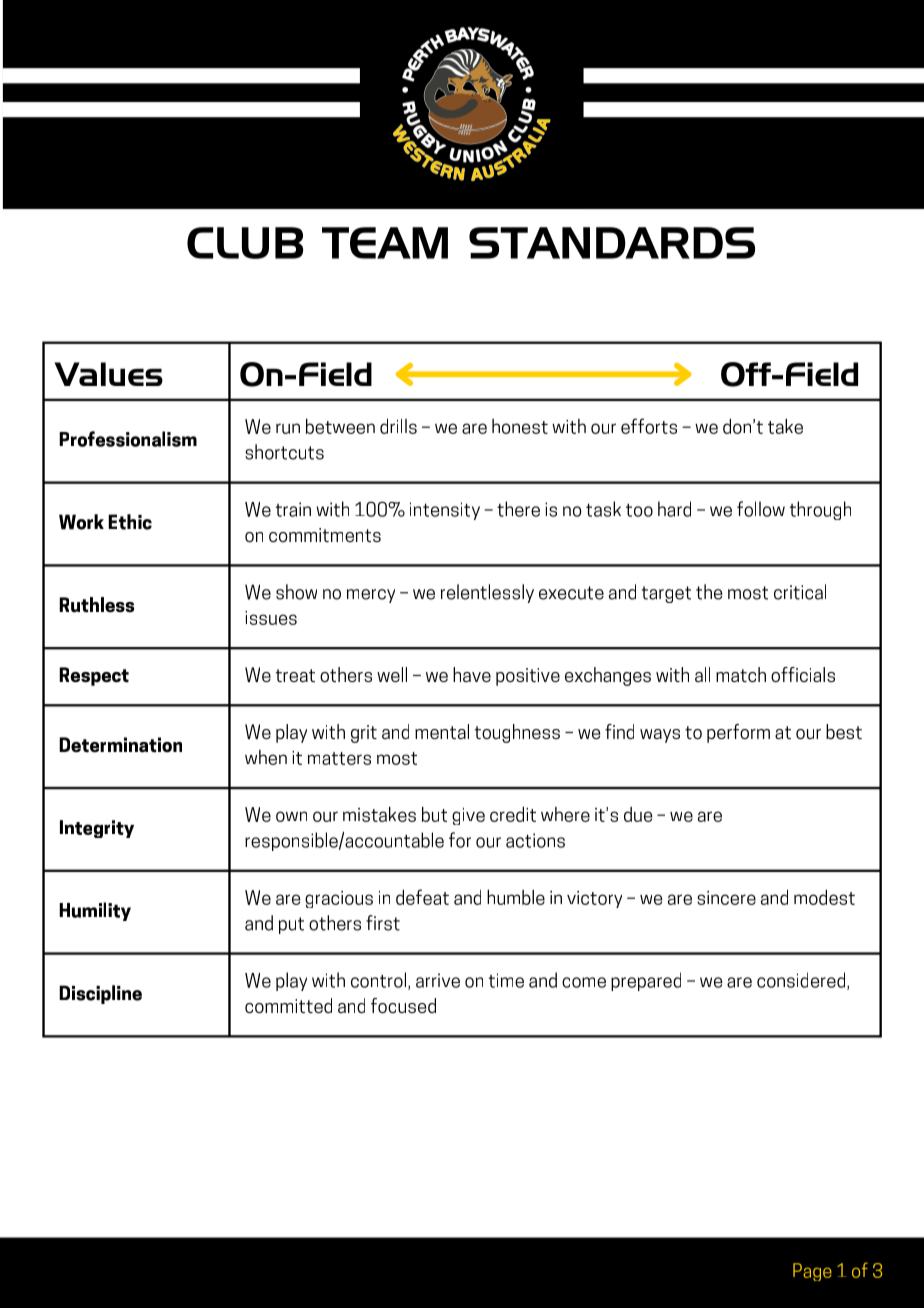 The width and height of the document is (924, 1308). Describe the element at coordinates (468, 816) in the document. I see `give` at that location.
